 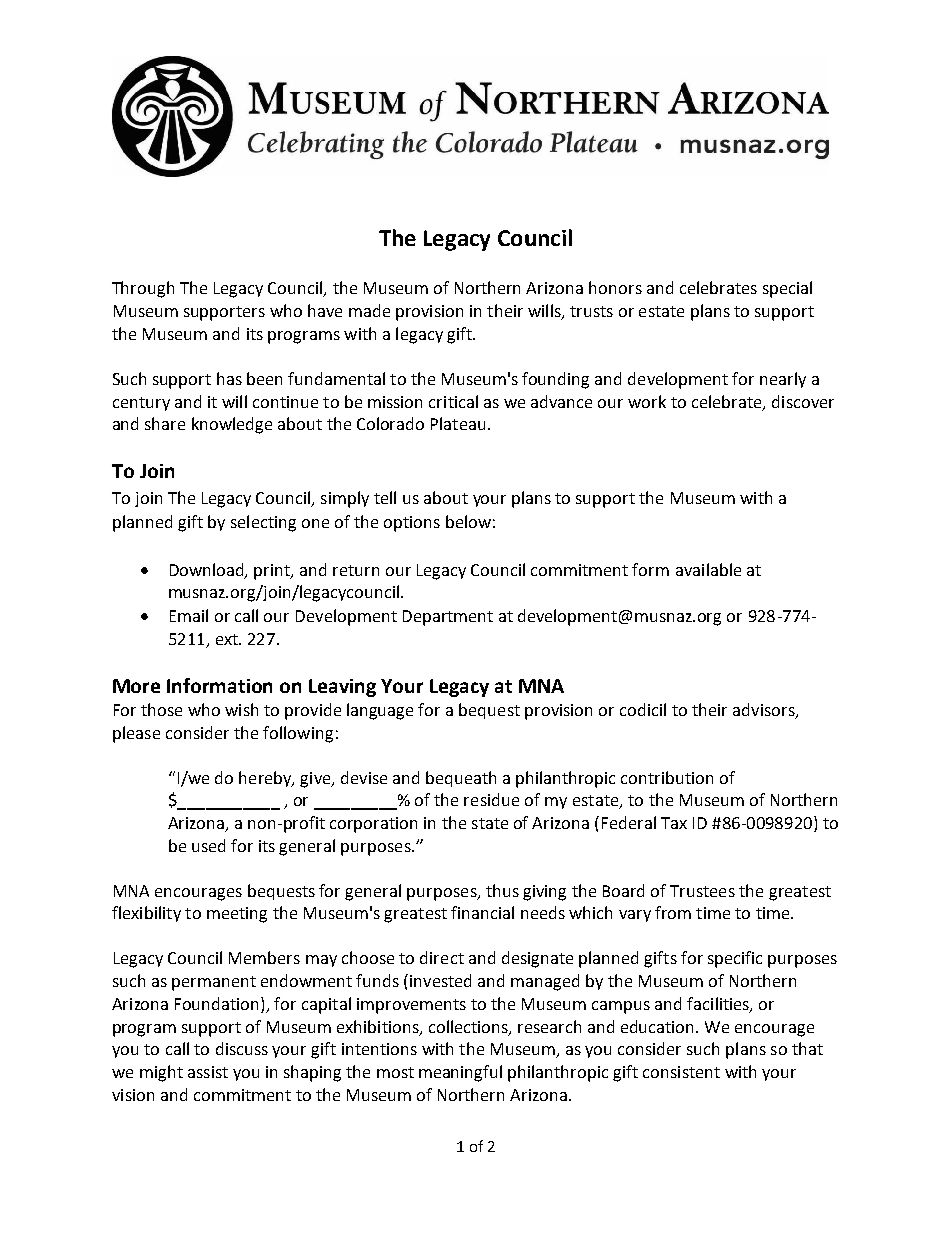 I want to click on available, so click(x=708, y=569).
